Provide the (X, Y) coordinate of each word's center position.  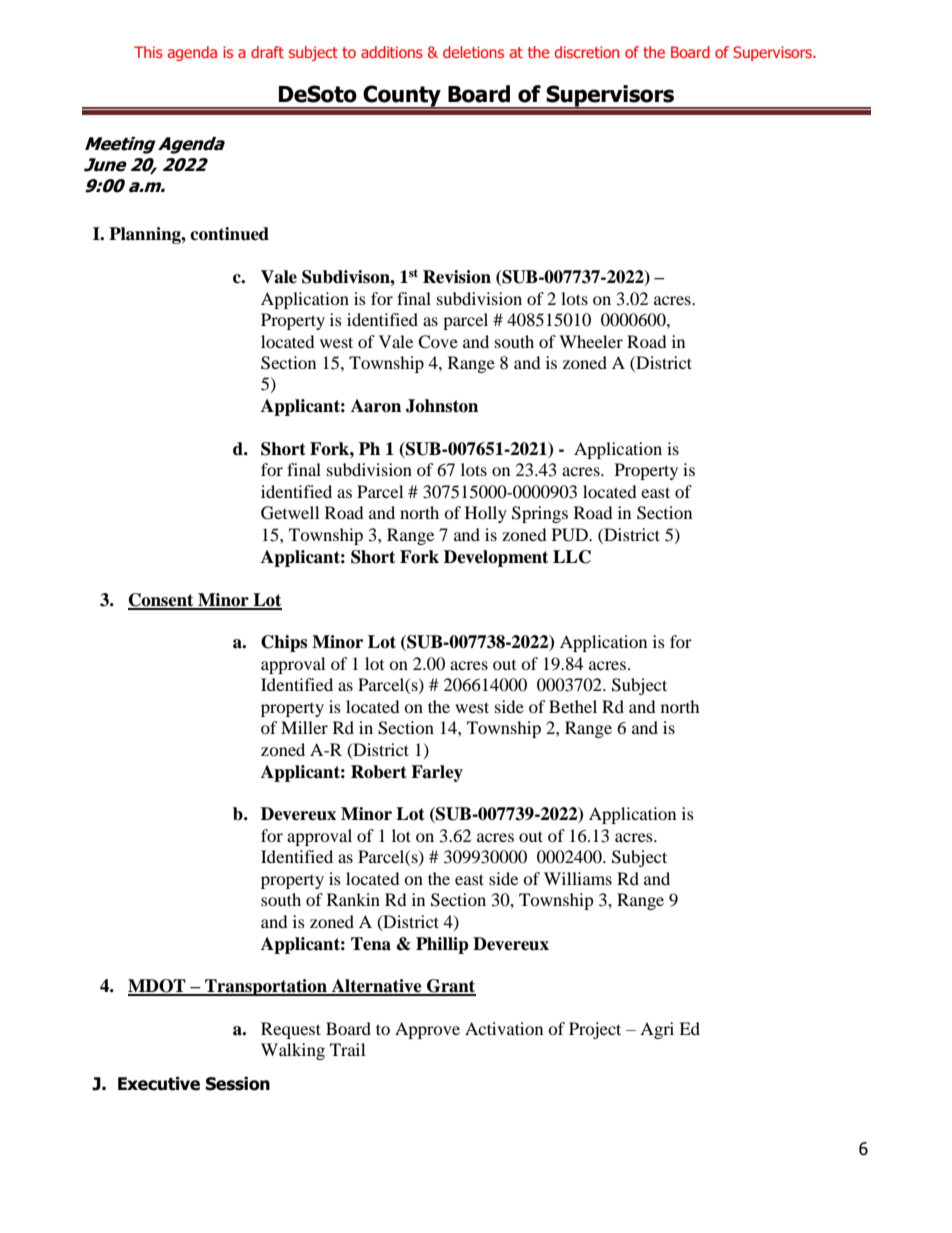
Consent (162, 601)
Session (238, 1084)
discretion (587, 52)
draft (267, 52)
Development (496, 558)
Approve (427, 1030)
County (402, 96)
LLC (572, 557)
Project (595, 1030)
